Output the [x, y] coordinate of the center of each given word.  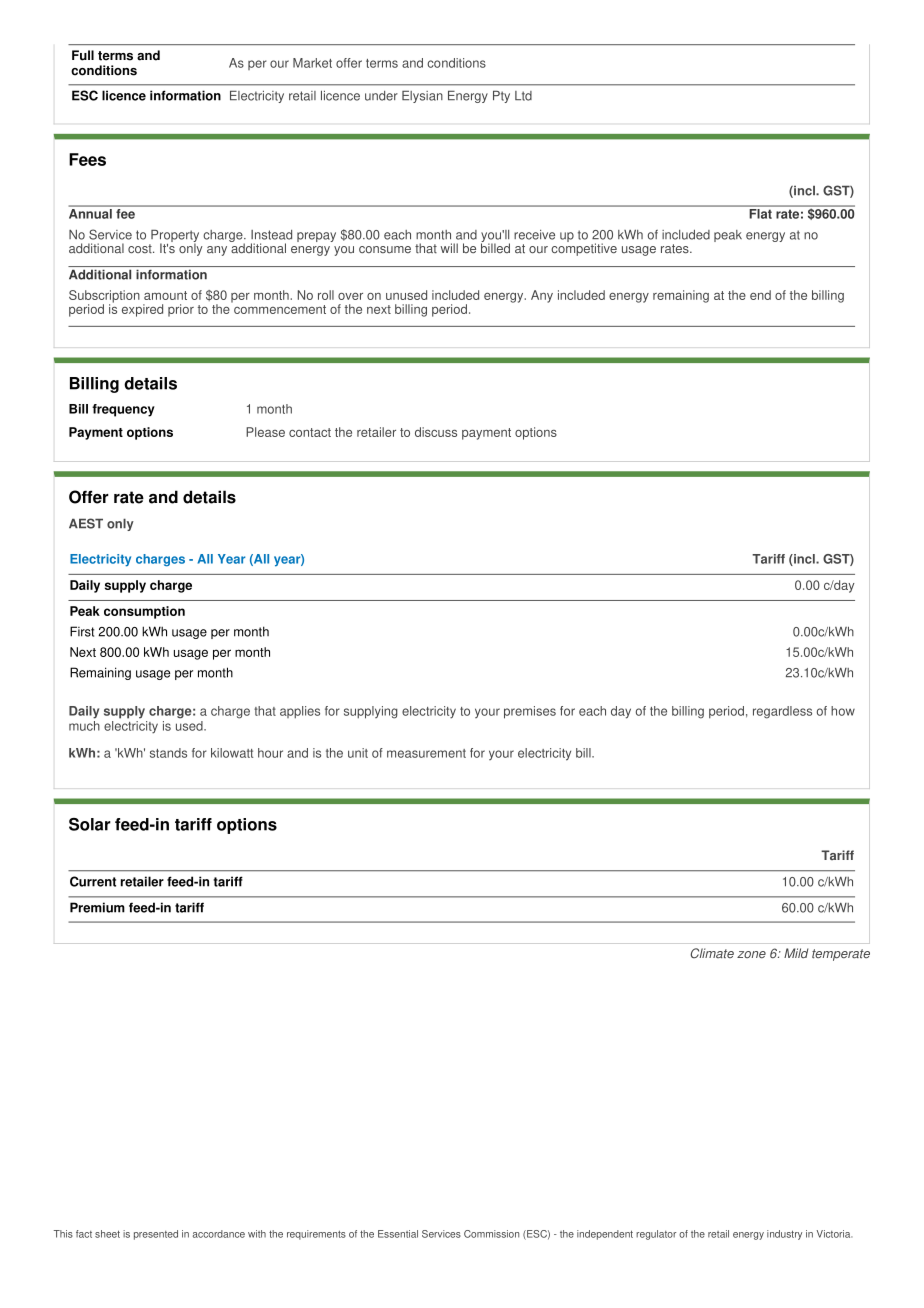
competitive [584, 248]
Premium [97, 907]
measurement [426, 753]
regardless [782, 712]
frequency [123, 410]
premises [530, 712]
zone [751, 954]
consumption [144, 612]
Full [83, 55]
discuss [436, 432]
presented [156, 1235]
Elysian [422, 96]
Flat [760, 212]
